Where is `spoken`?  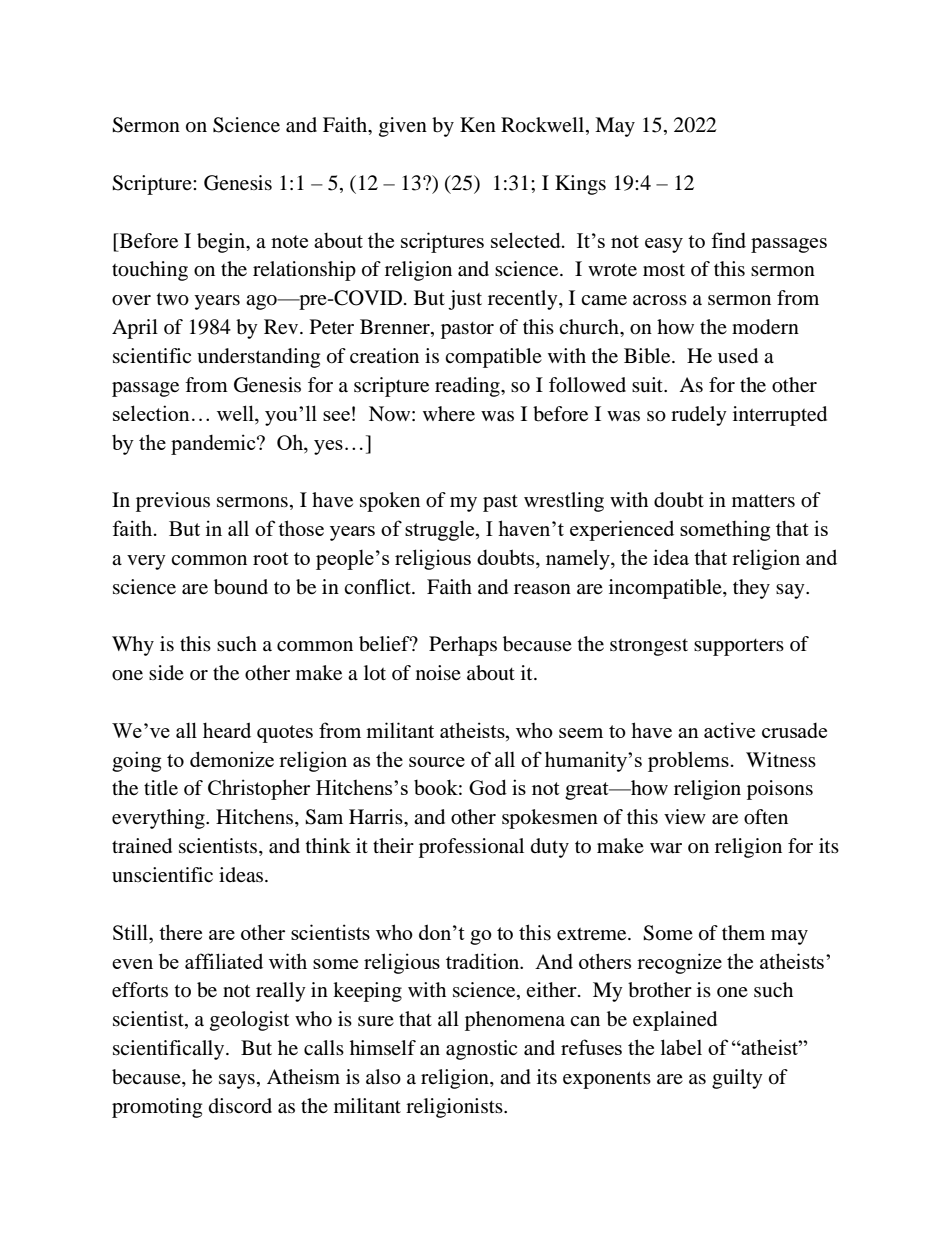 spoken is located at coordinates (390, 502).
